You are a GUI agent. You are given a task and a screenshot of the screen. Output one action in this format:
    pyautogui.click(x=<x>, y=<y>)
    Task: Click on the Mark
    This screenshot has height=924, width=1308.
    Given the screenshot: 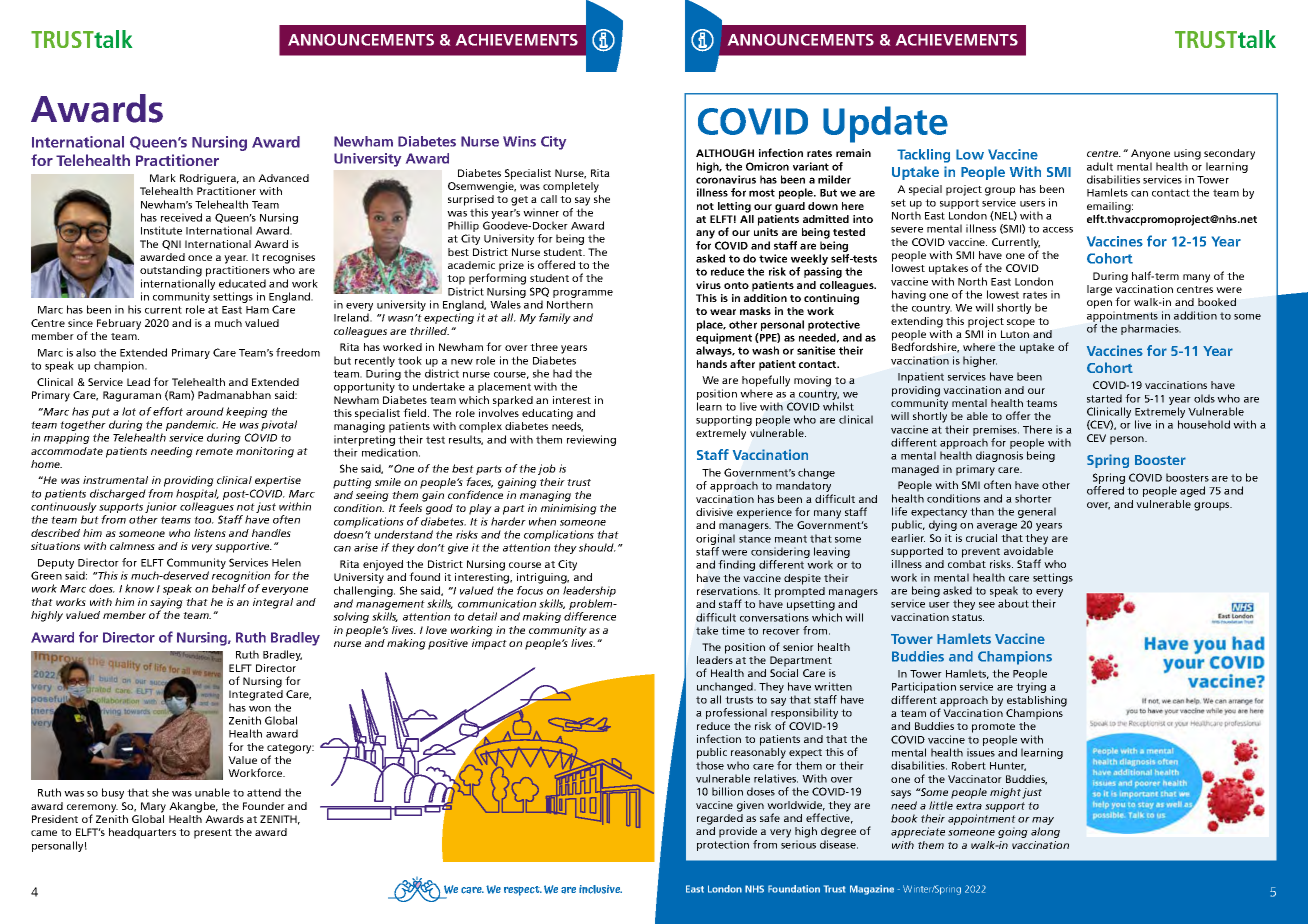 What is the action you would take?
    pyautogui.click(x=163, y=178)
